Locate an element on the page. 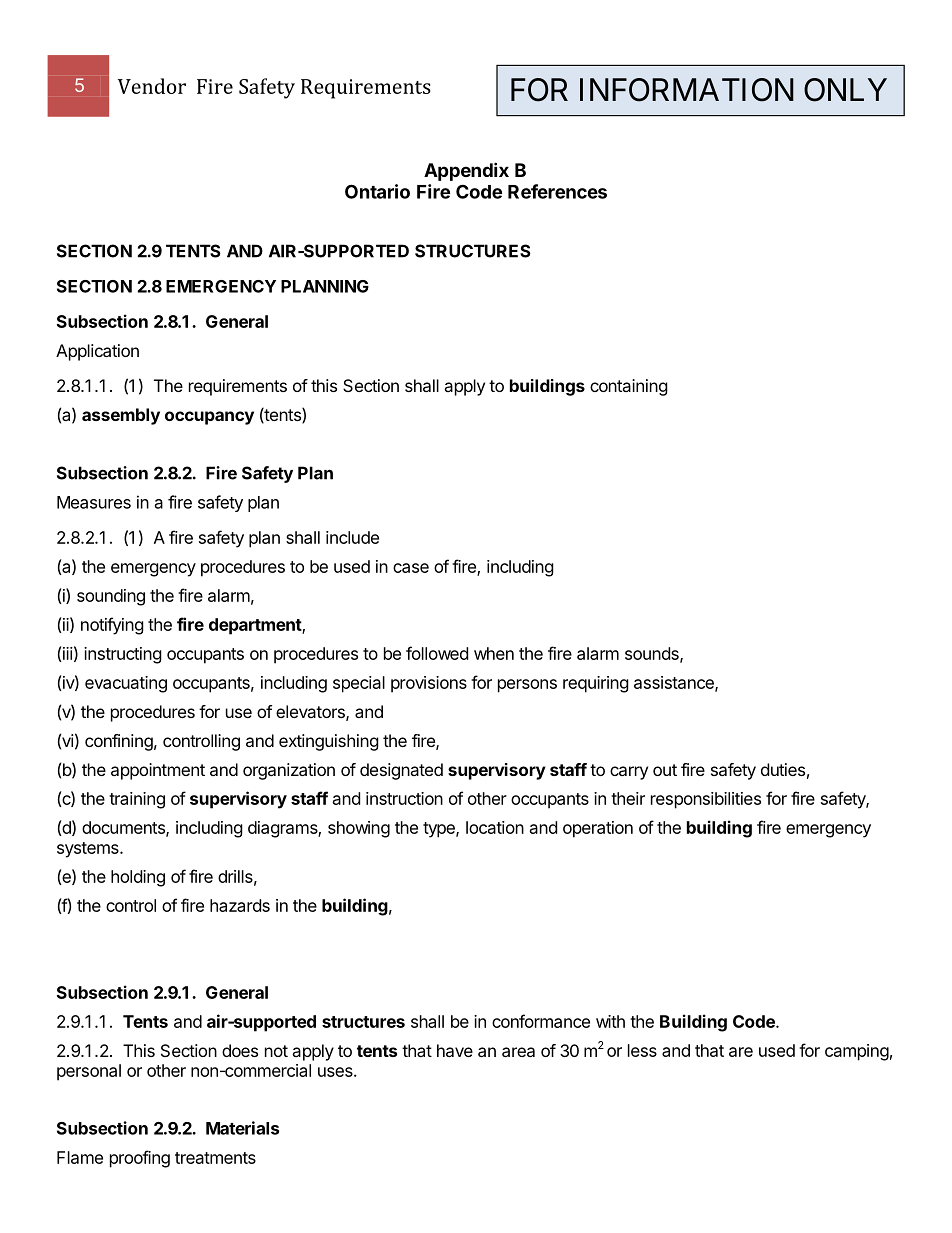 The height and width of the image is (1233, 952). location is located at coordinates (495, 827).
